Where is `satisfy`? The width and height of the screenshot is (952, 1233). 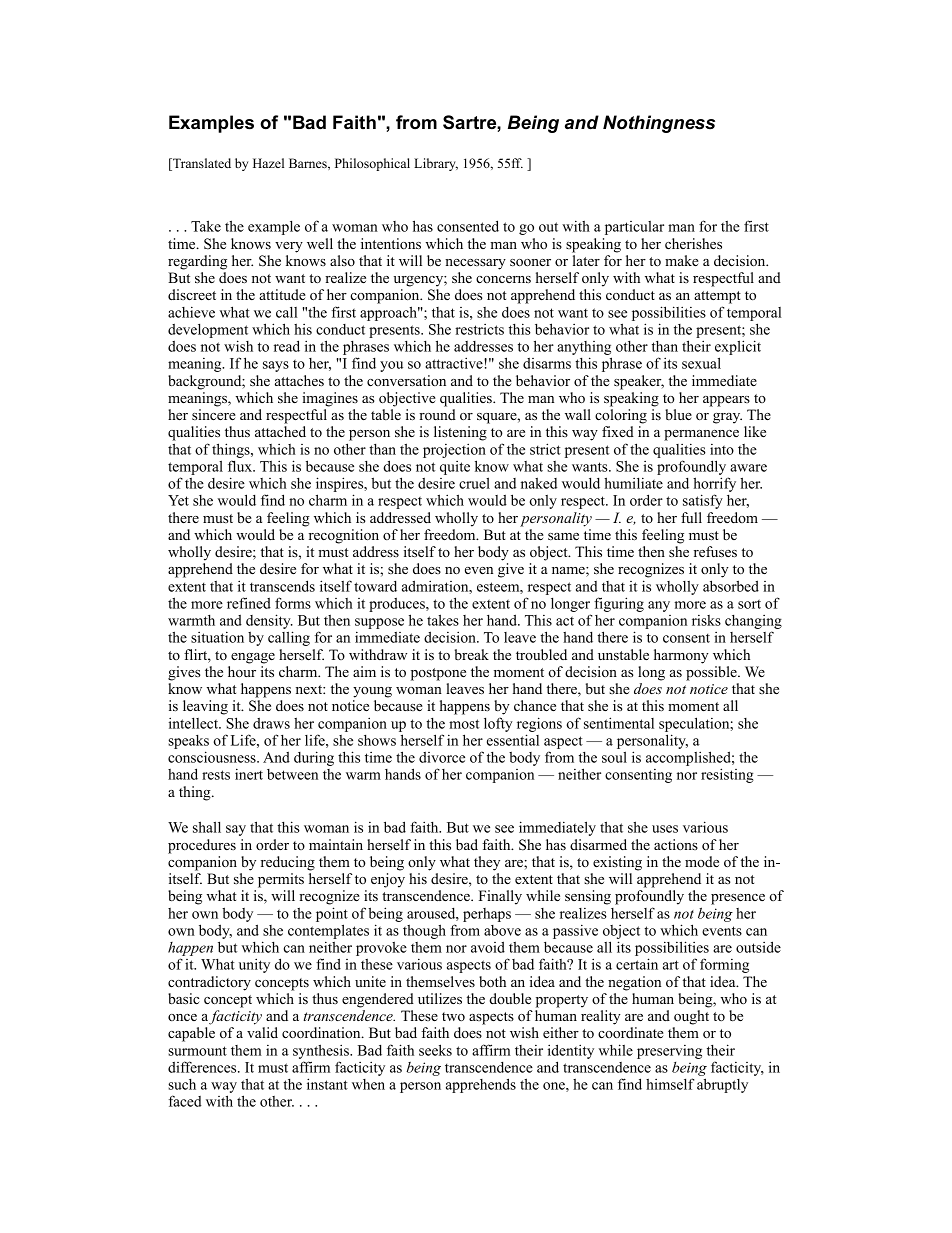
satisfy is located at coordinates (703, 501).
